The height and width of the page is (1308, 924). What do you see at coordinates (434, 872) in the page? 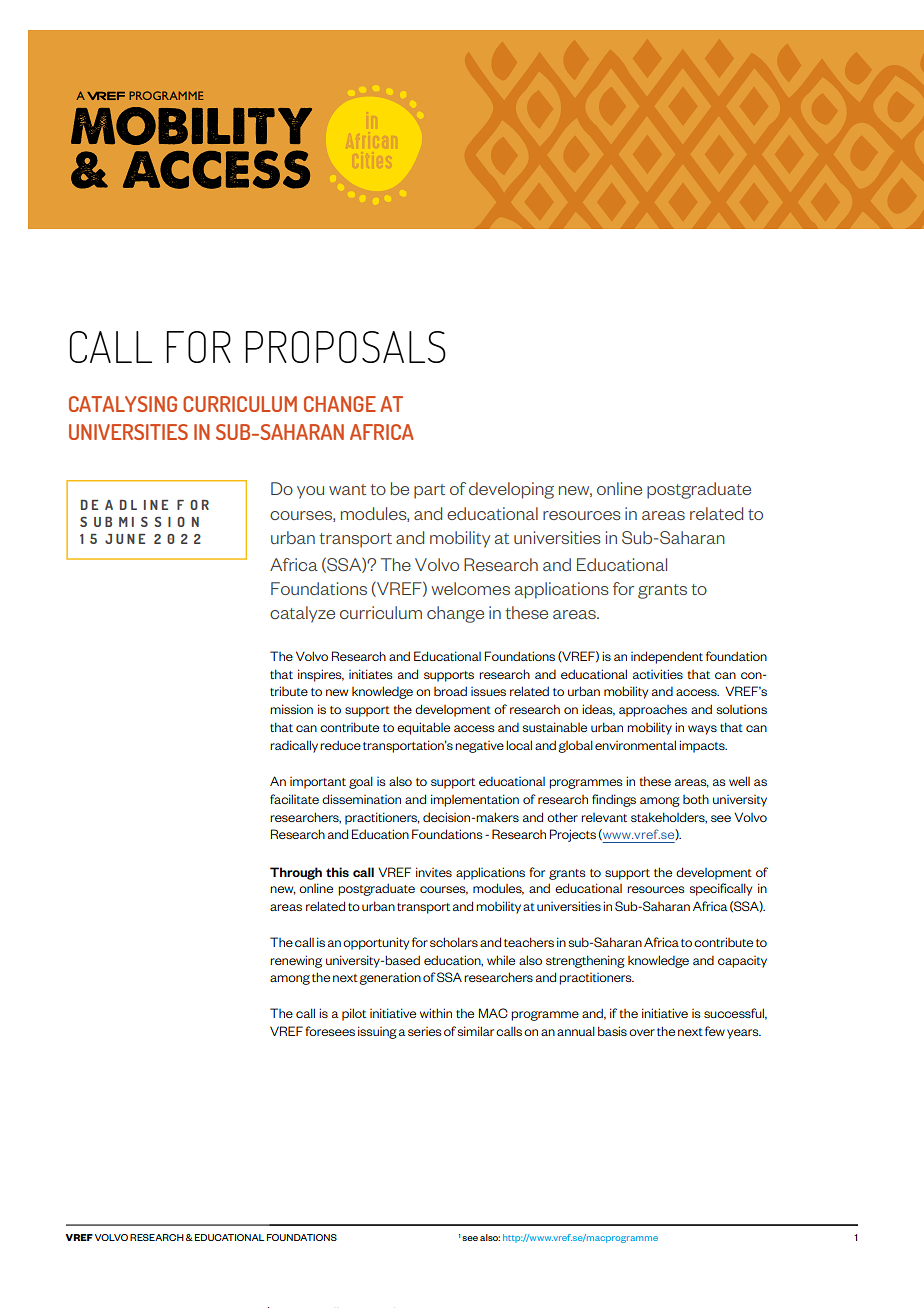
I see `invites` at bounding box center [434, 872].
